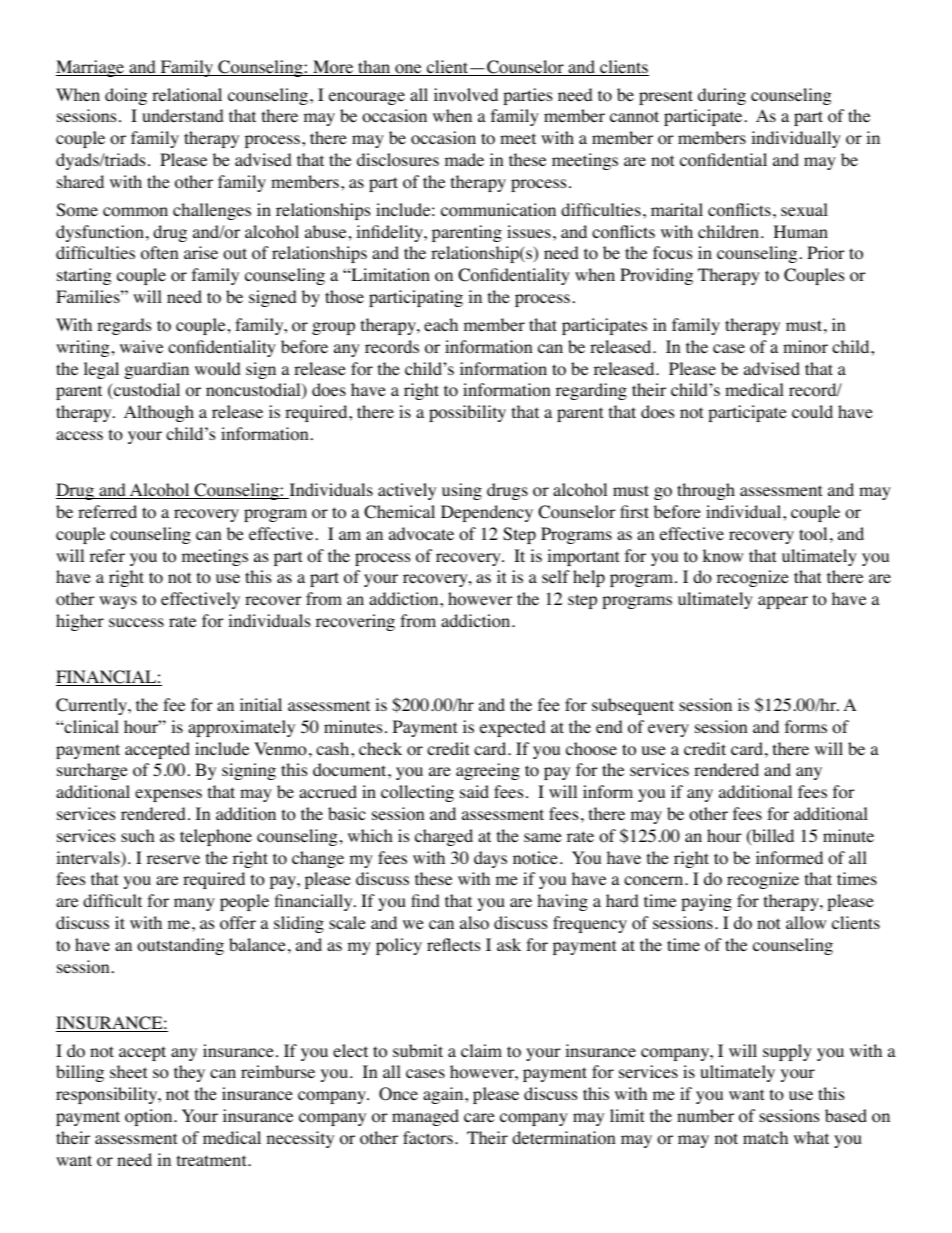 The width and height of the screenshot is (952, 1233). Describe the element at coordinates (441, 324) in the screenshot. I see `each` at that location.
